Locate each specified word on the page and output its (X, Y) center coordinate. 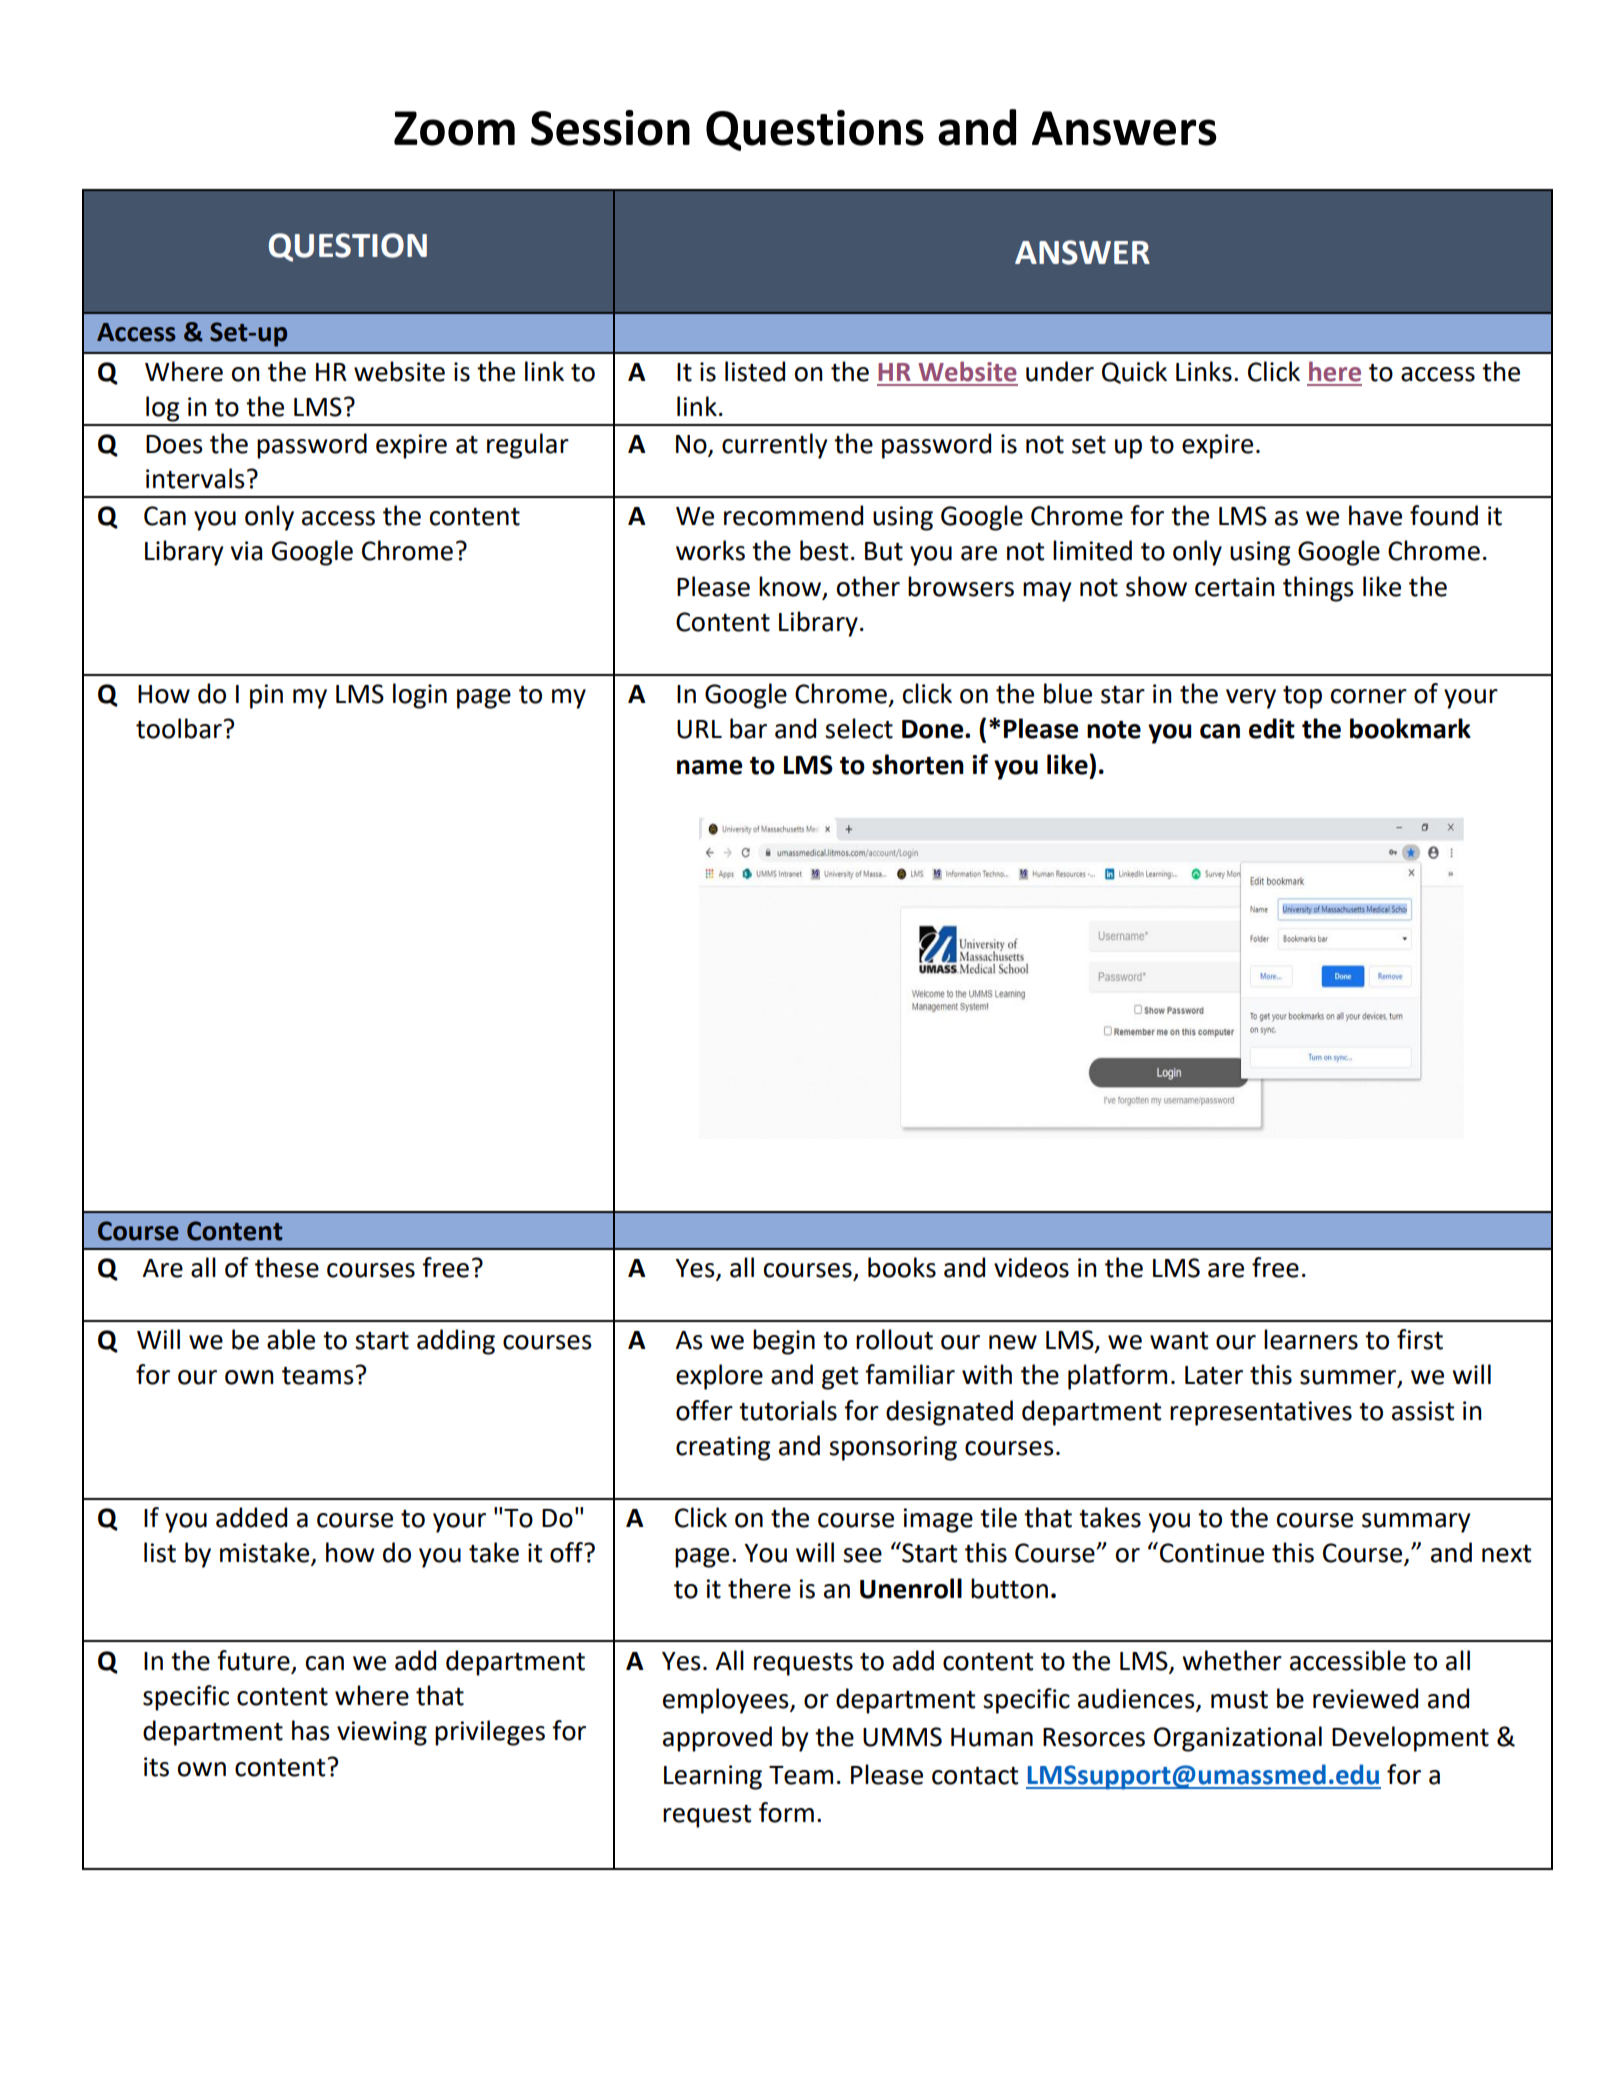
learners (1311, 1339)
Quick (1134, 372)
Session (610, 128)
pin (266, 696)
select (859, 728)
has (311, 1730)
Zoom (454, 128)
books (902, 1267)
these (287, 1267)
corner (1369, 696)
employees (727, 1701)
